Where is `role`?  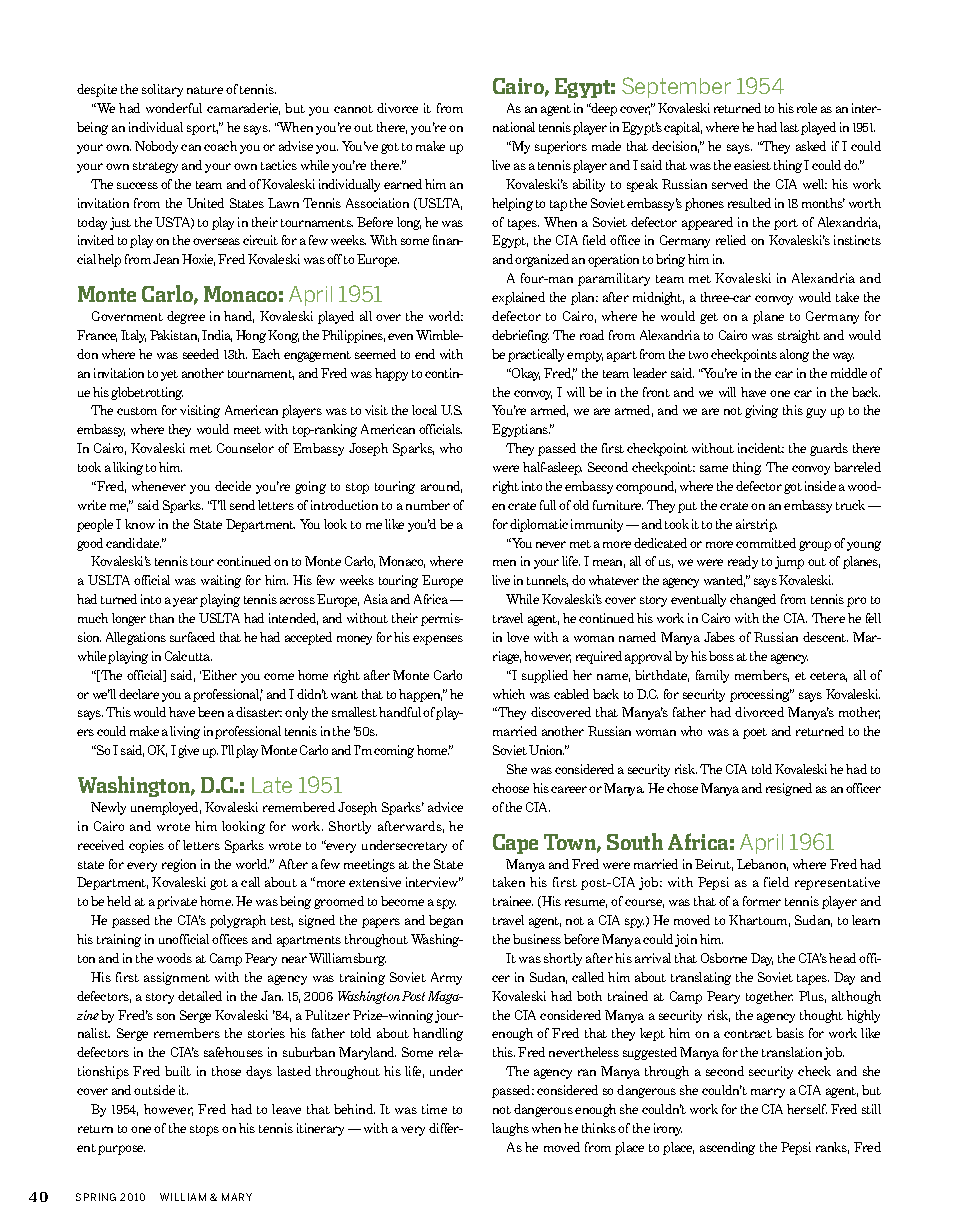
role is located at coordinates (807, 108).
